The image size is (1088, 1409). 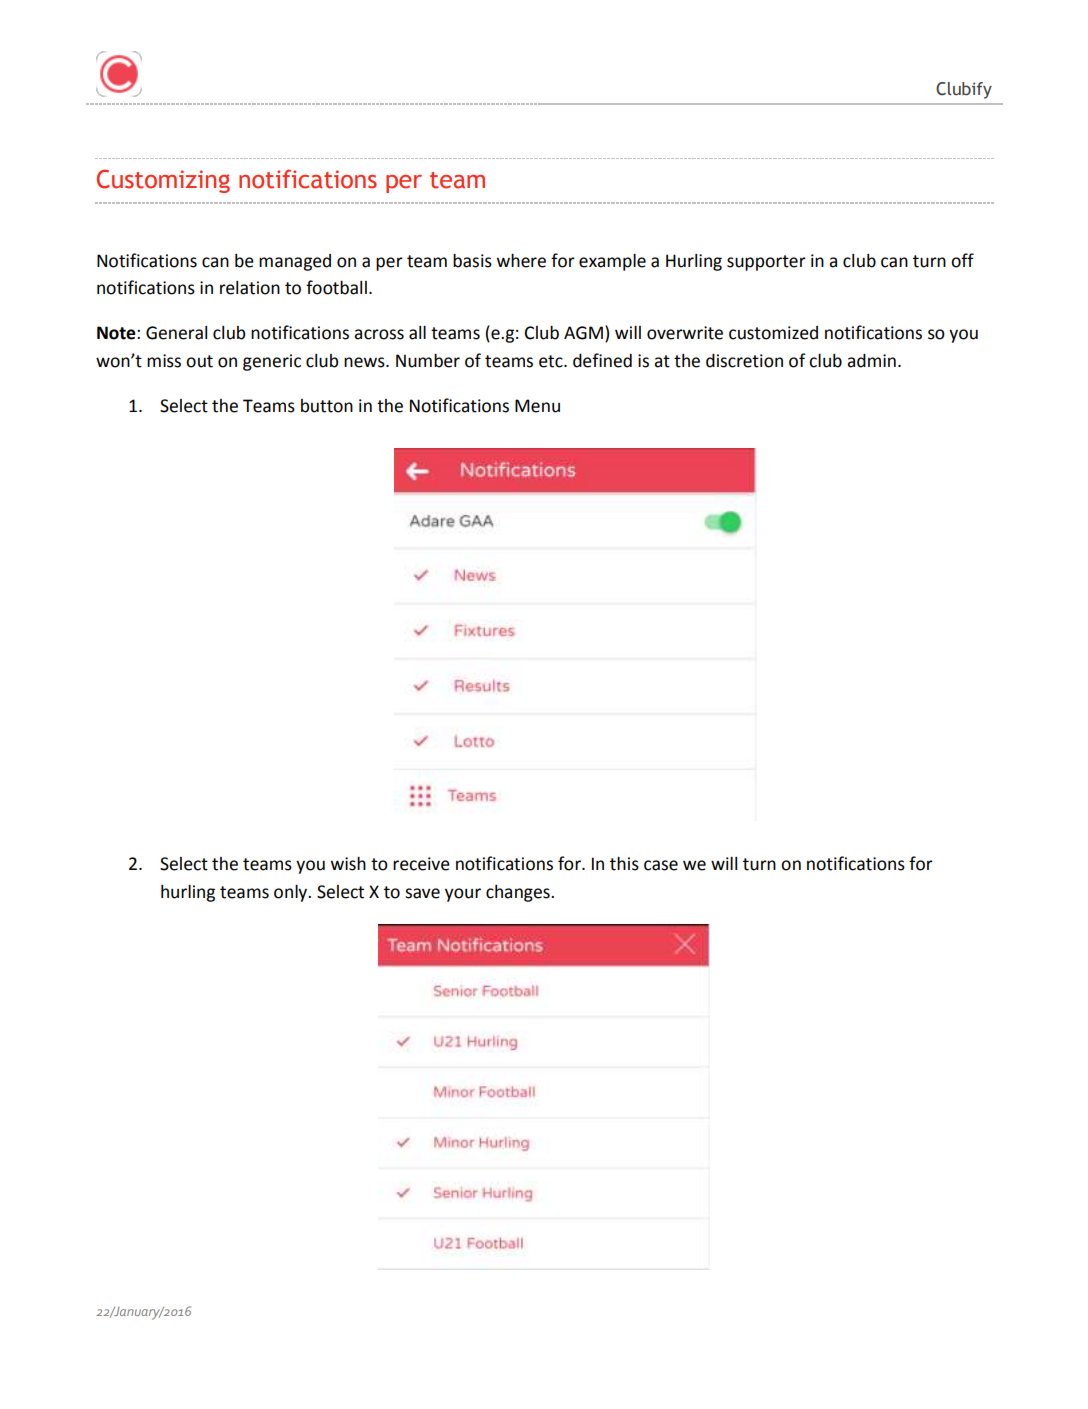 I want to click on Customizing, so click(x=163, y=181).
